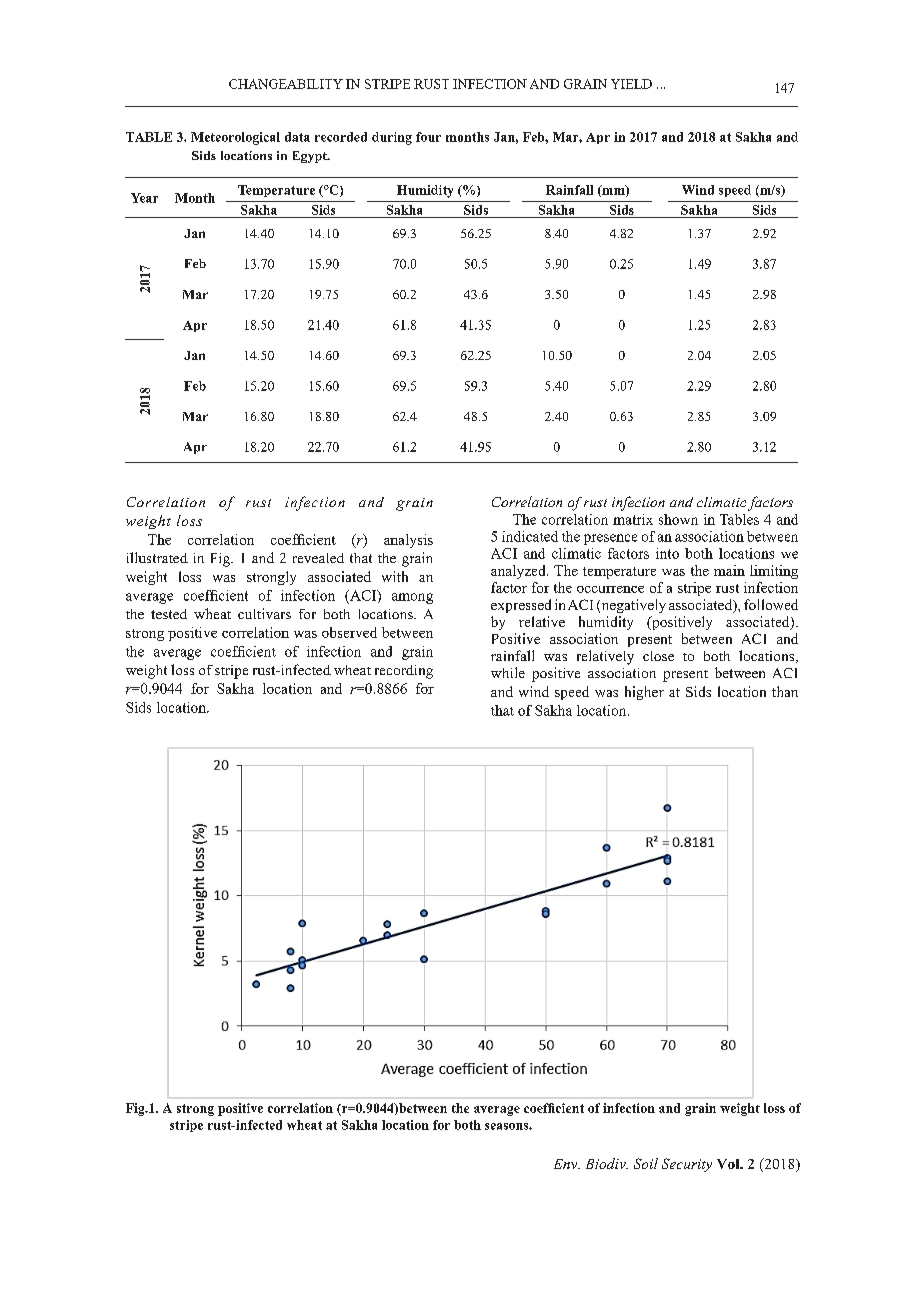 The height and width of the image is (1308, 924). I want to click on four, so click(428, 137).
